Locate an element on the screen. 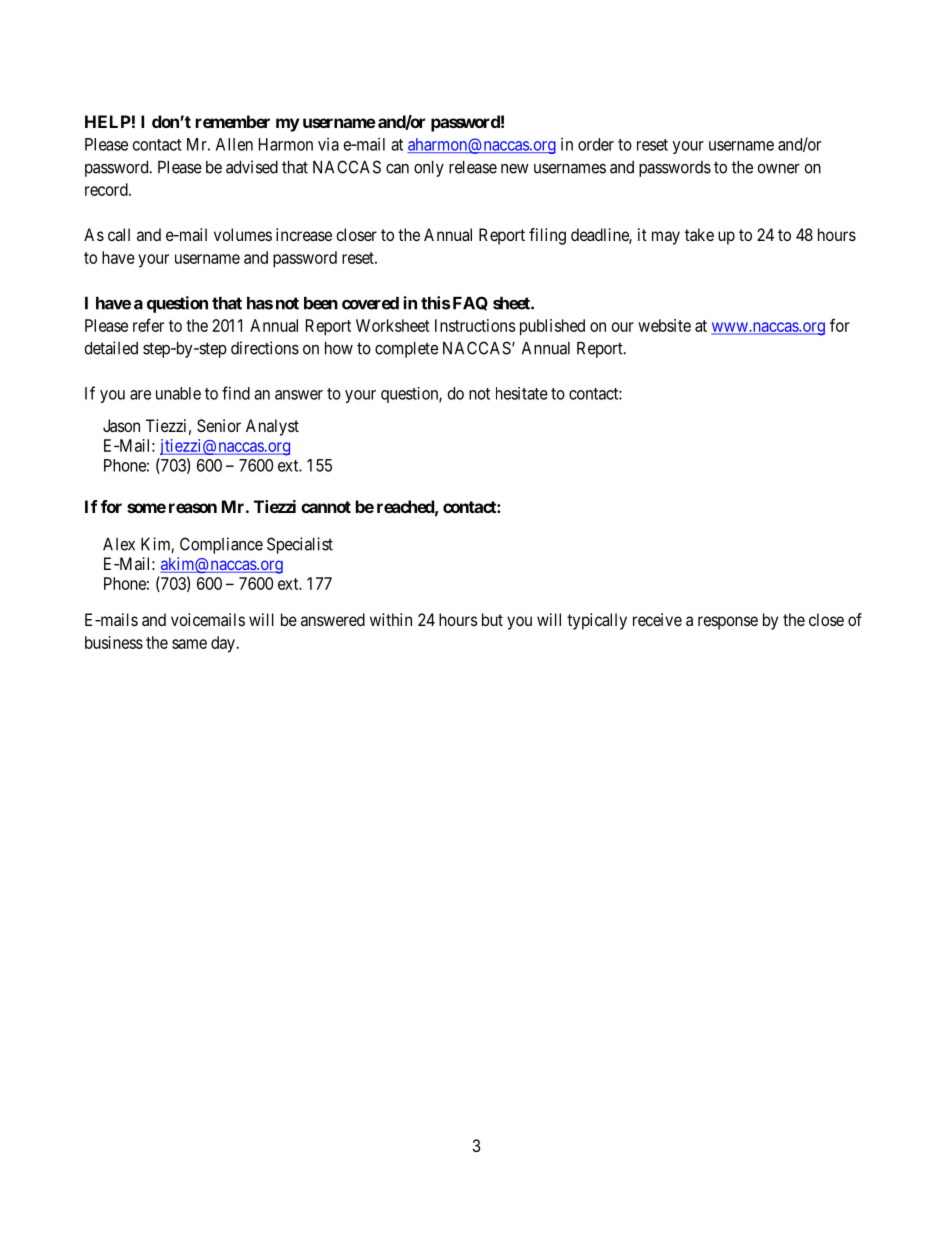 Image resolution: width=952 pixels, height=1233 pixels. same is located at coordinates (189, 644).
